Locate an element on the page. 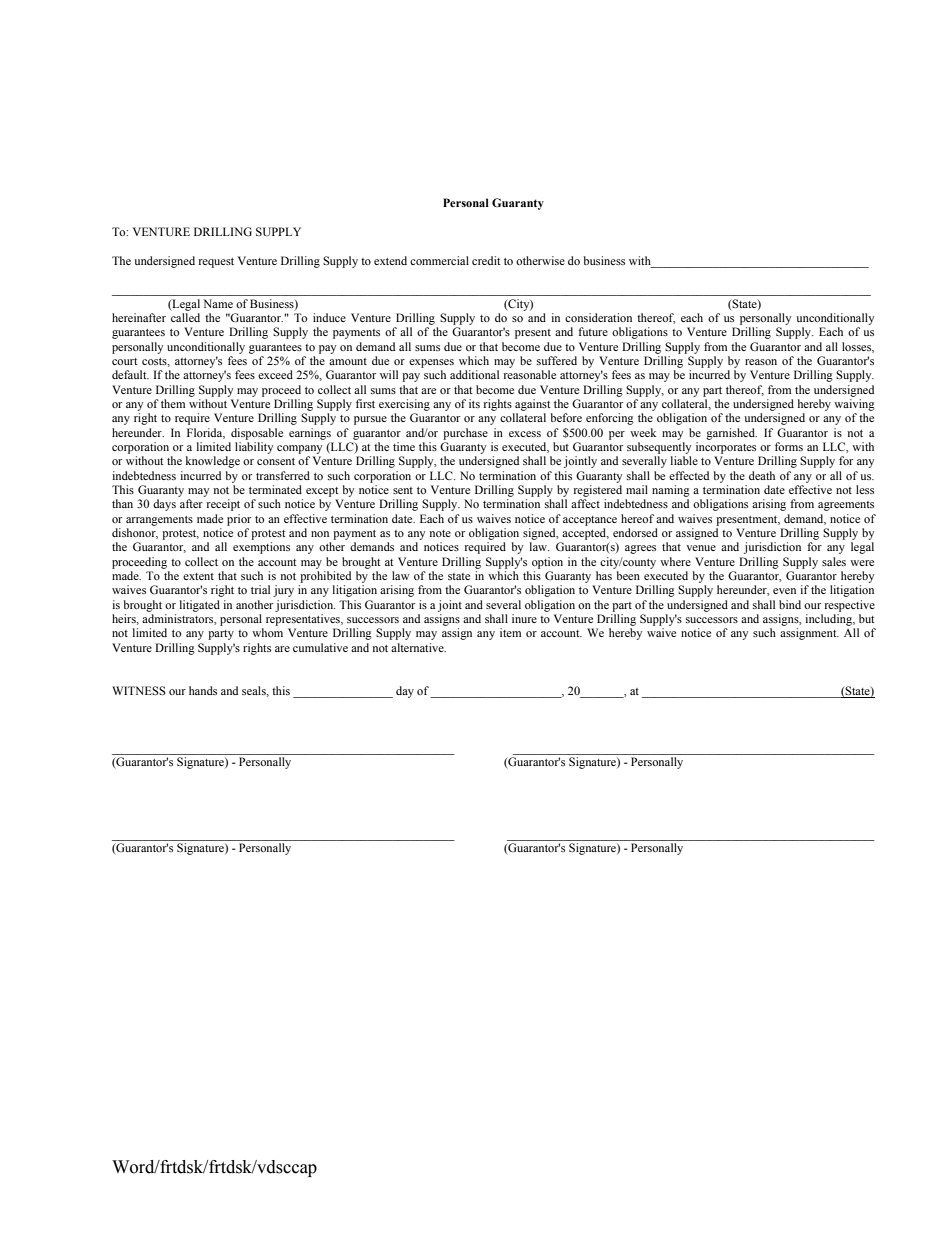 Image resolution: width=952 pixels, height=1233 pixels. consideration is located at coordinates (598, 317).
